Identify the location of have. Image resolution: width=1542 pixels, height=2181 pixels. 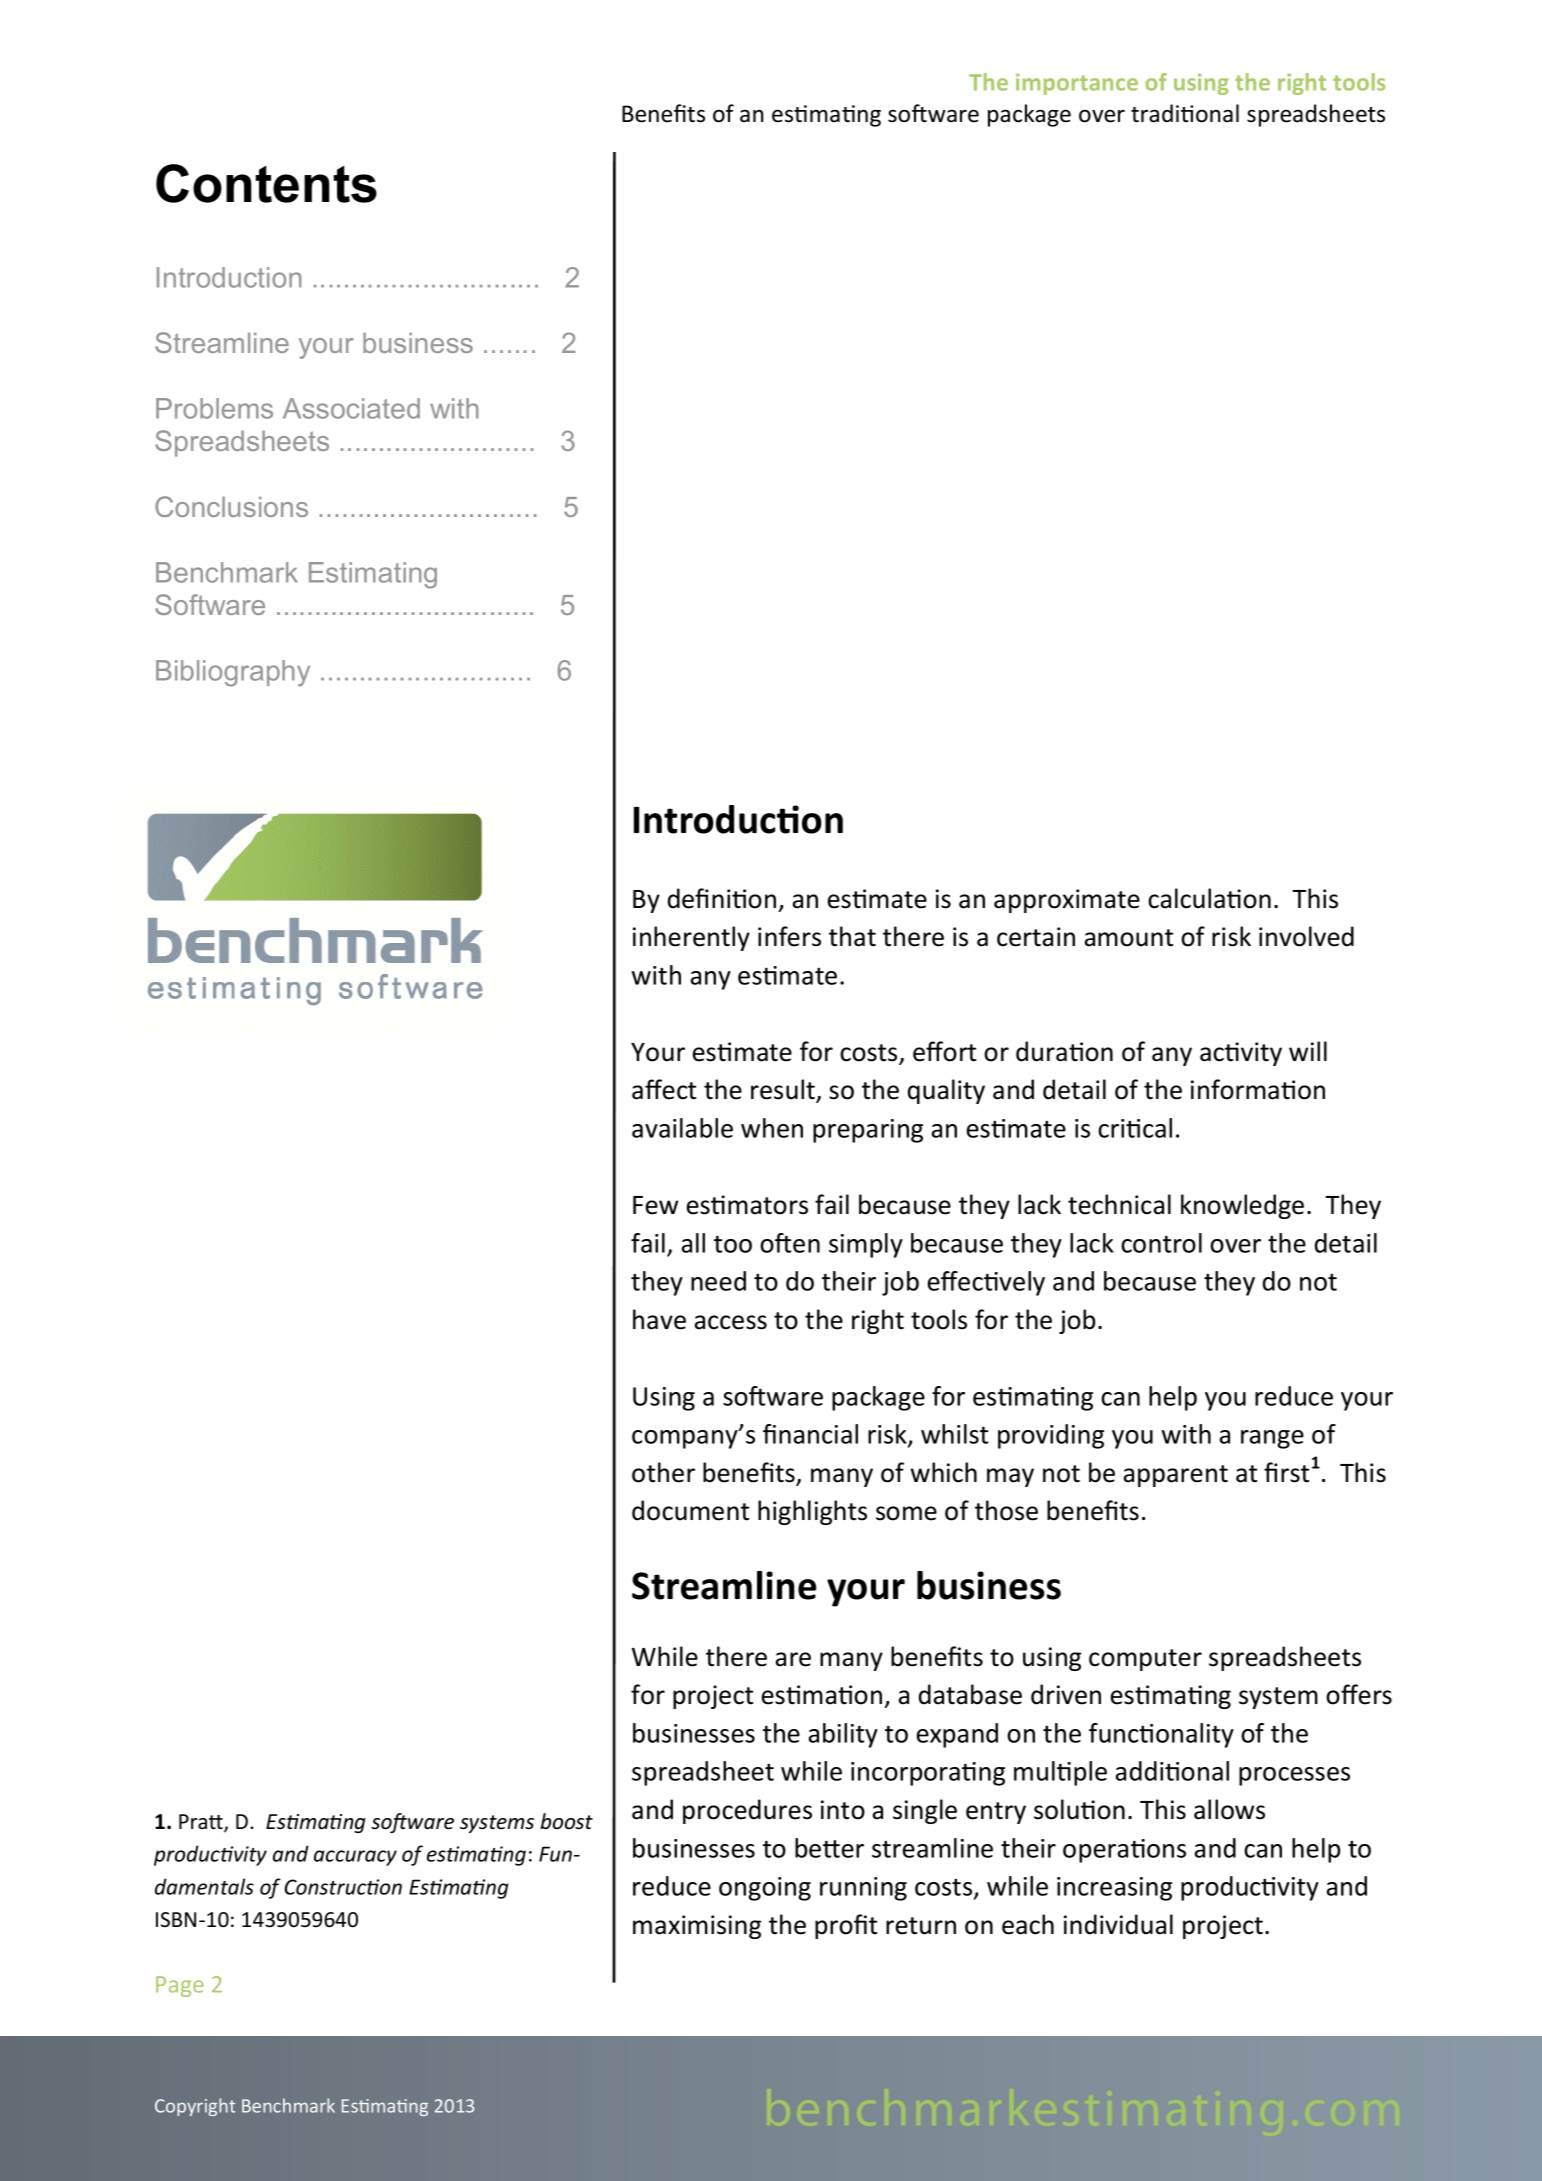
(659, 1319).
